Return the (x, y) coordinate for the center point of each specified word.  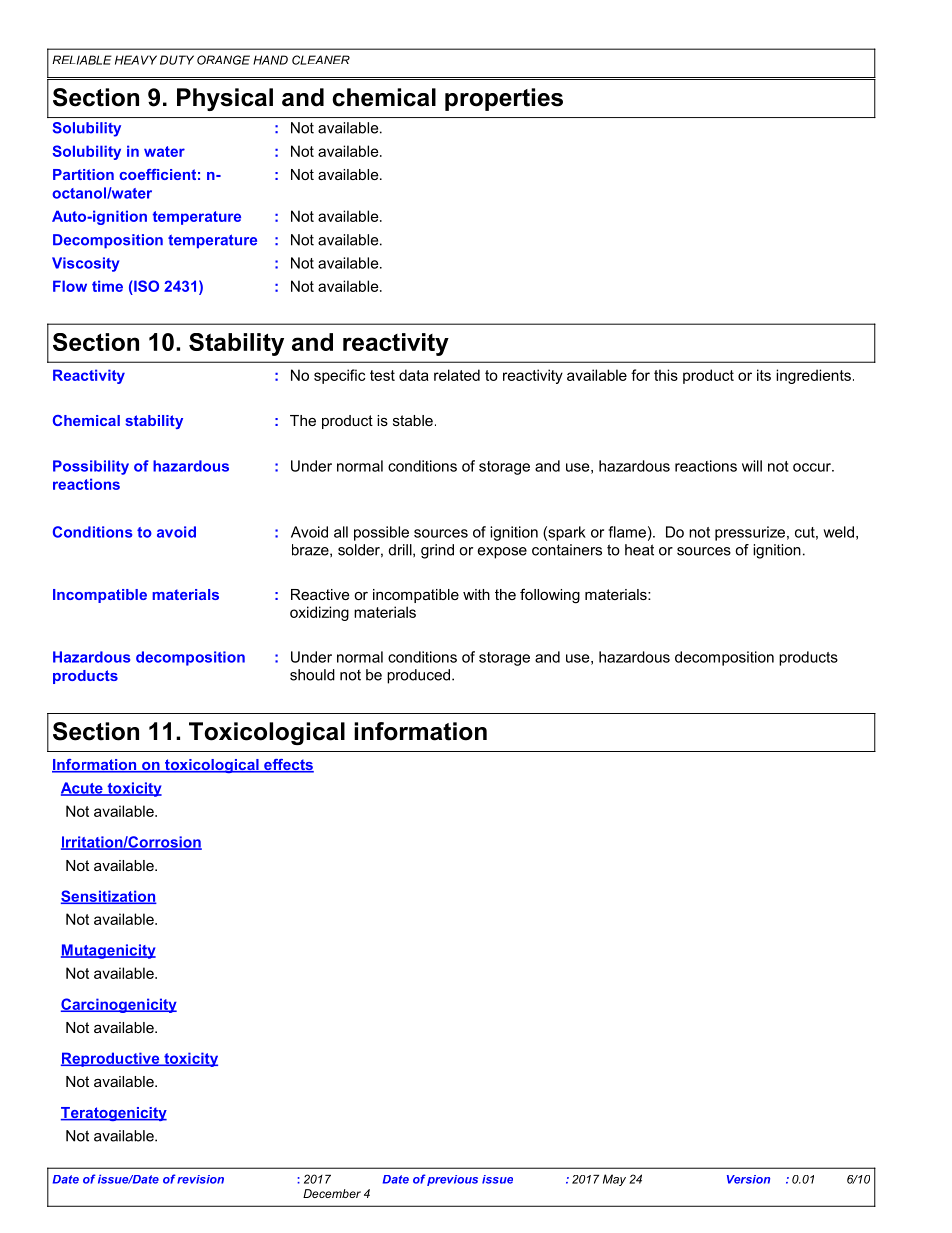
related (457, 375)
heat (639, 550)
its (764, 375)
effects (288, 766)
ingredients (813, 376)
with (476, 594)
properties (504, 99)
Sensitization (109, 897)
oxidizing (319, 613)
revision (200, 1179)
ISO (146, 286)
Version (748, 1179)
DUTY (177, 60)
